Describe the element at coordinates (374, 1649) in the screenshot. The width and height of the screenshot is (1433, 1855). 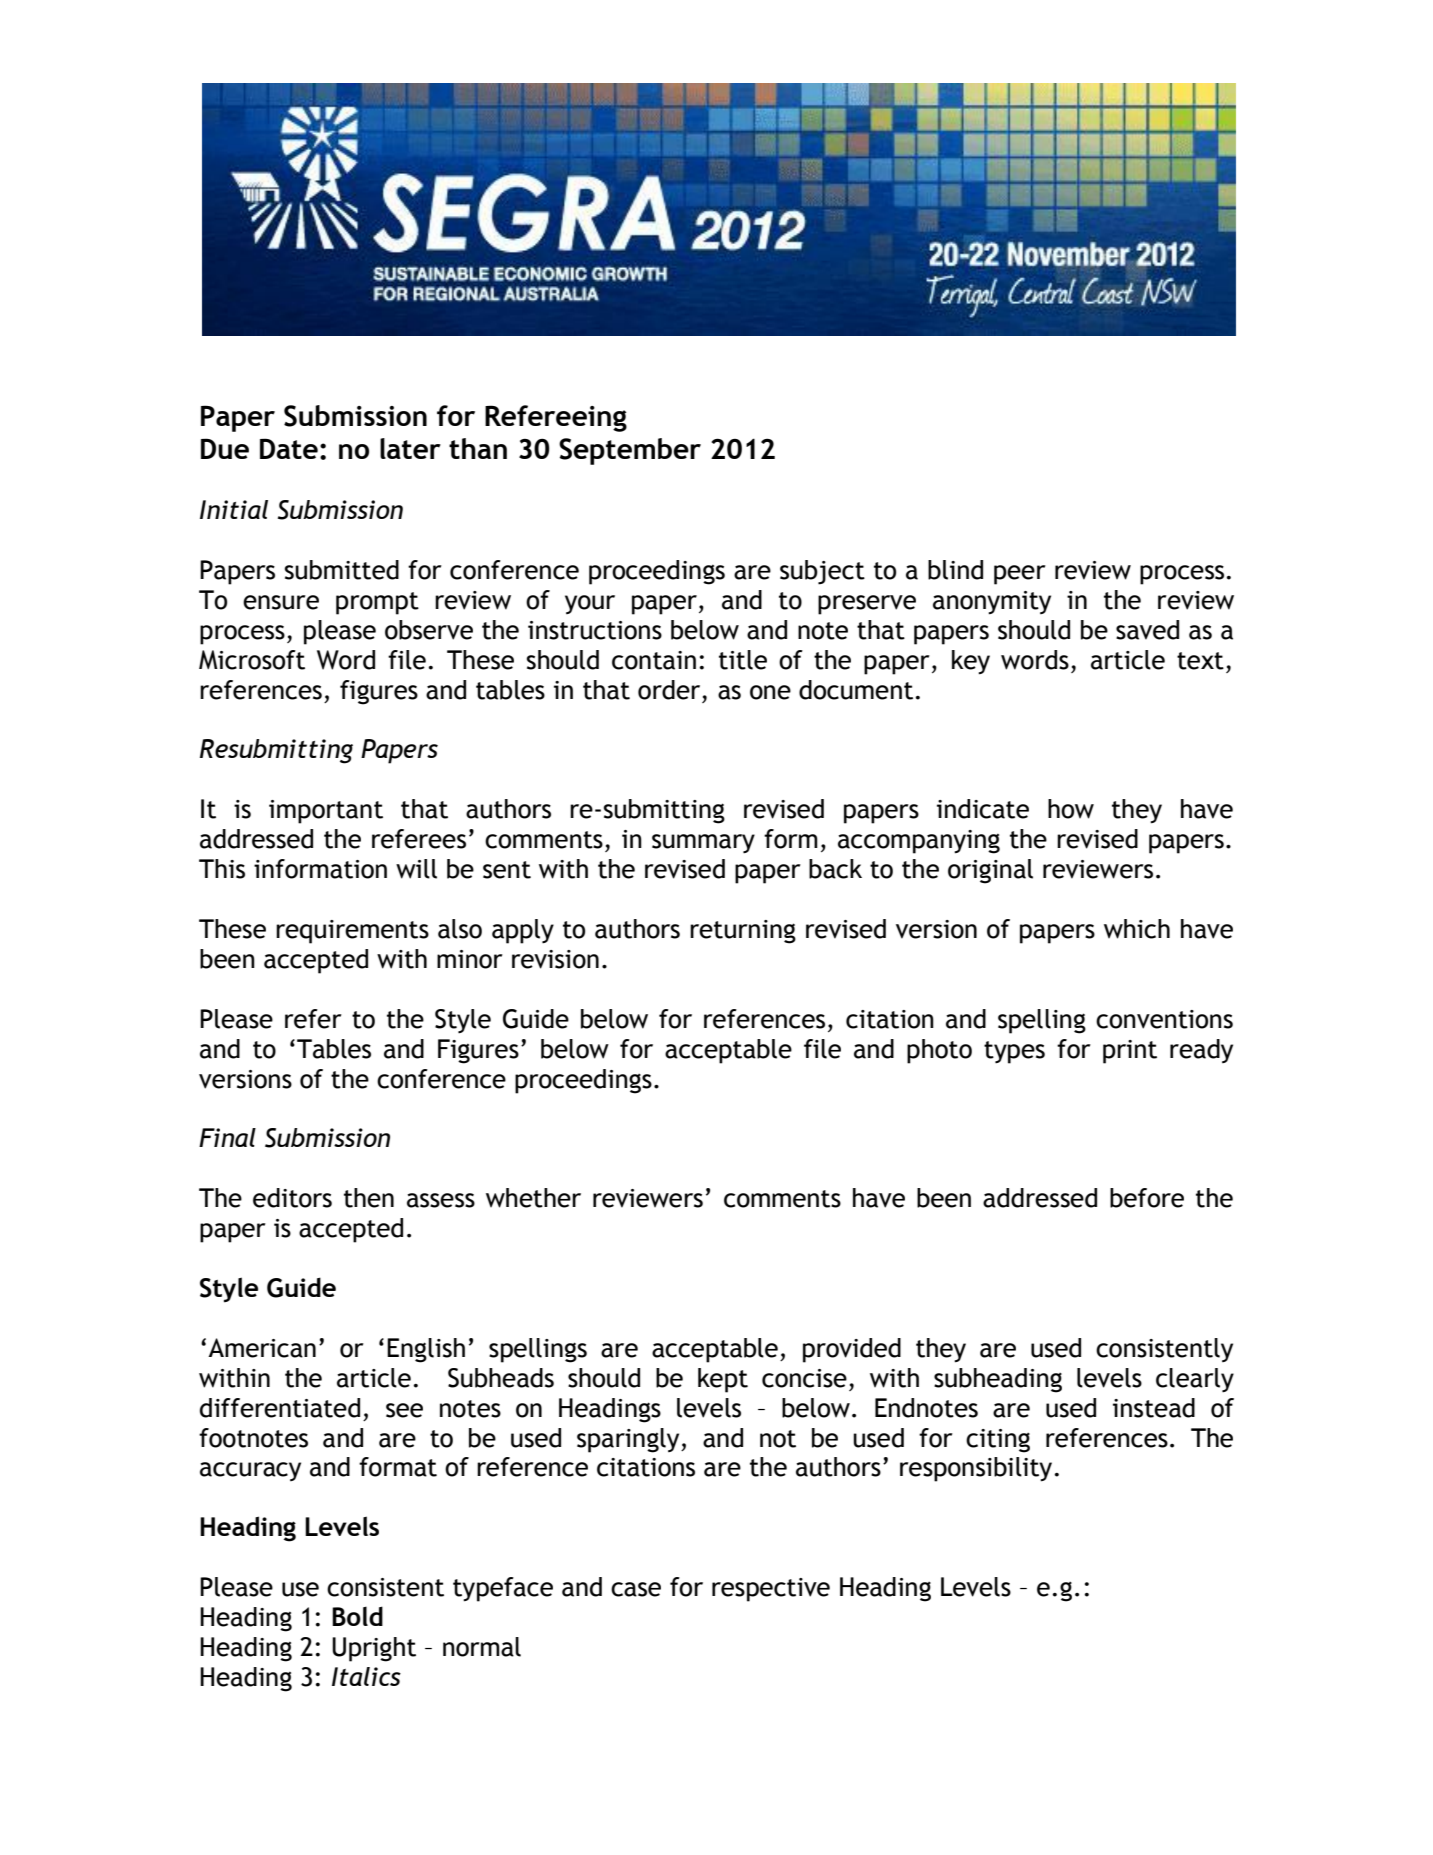
I see `Upright` at that location.
